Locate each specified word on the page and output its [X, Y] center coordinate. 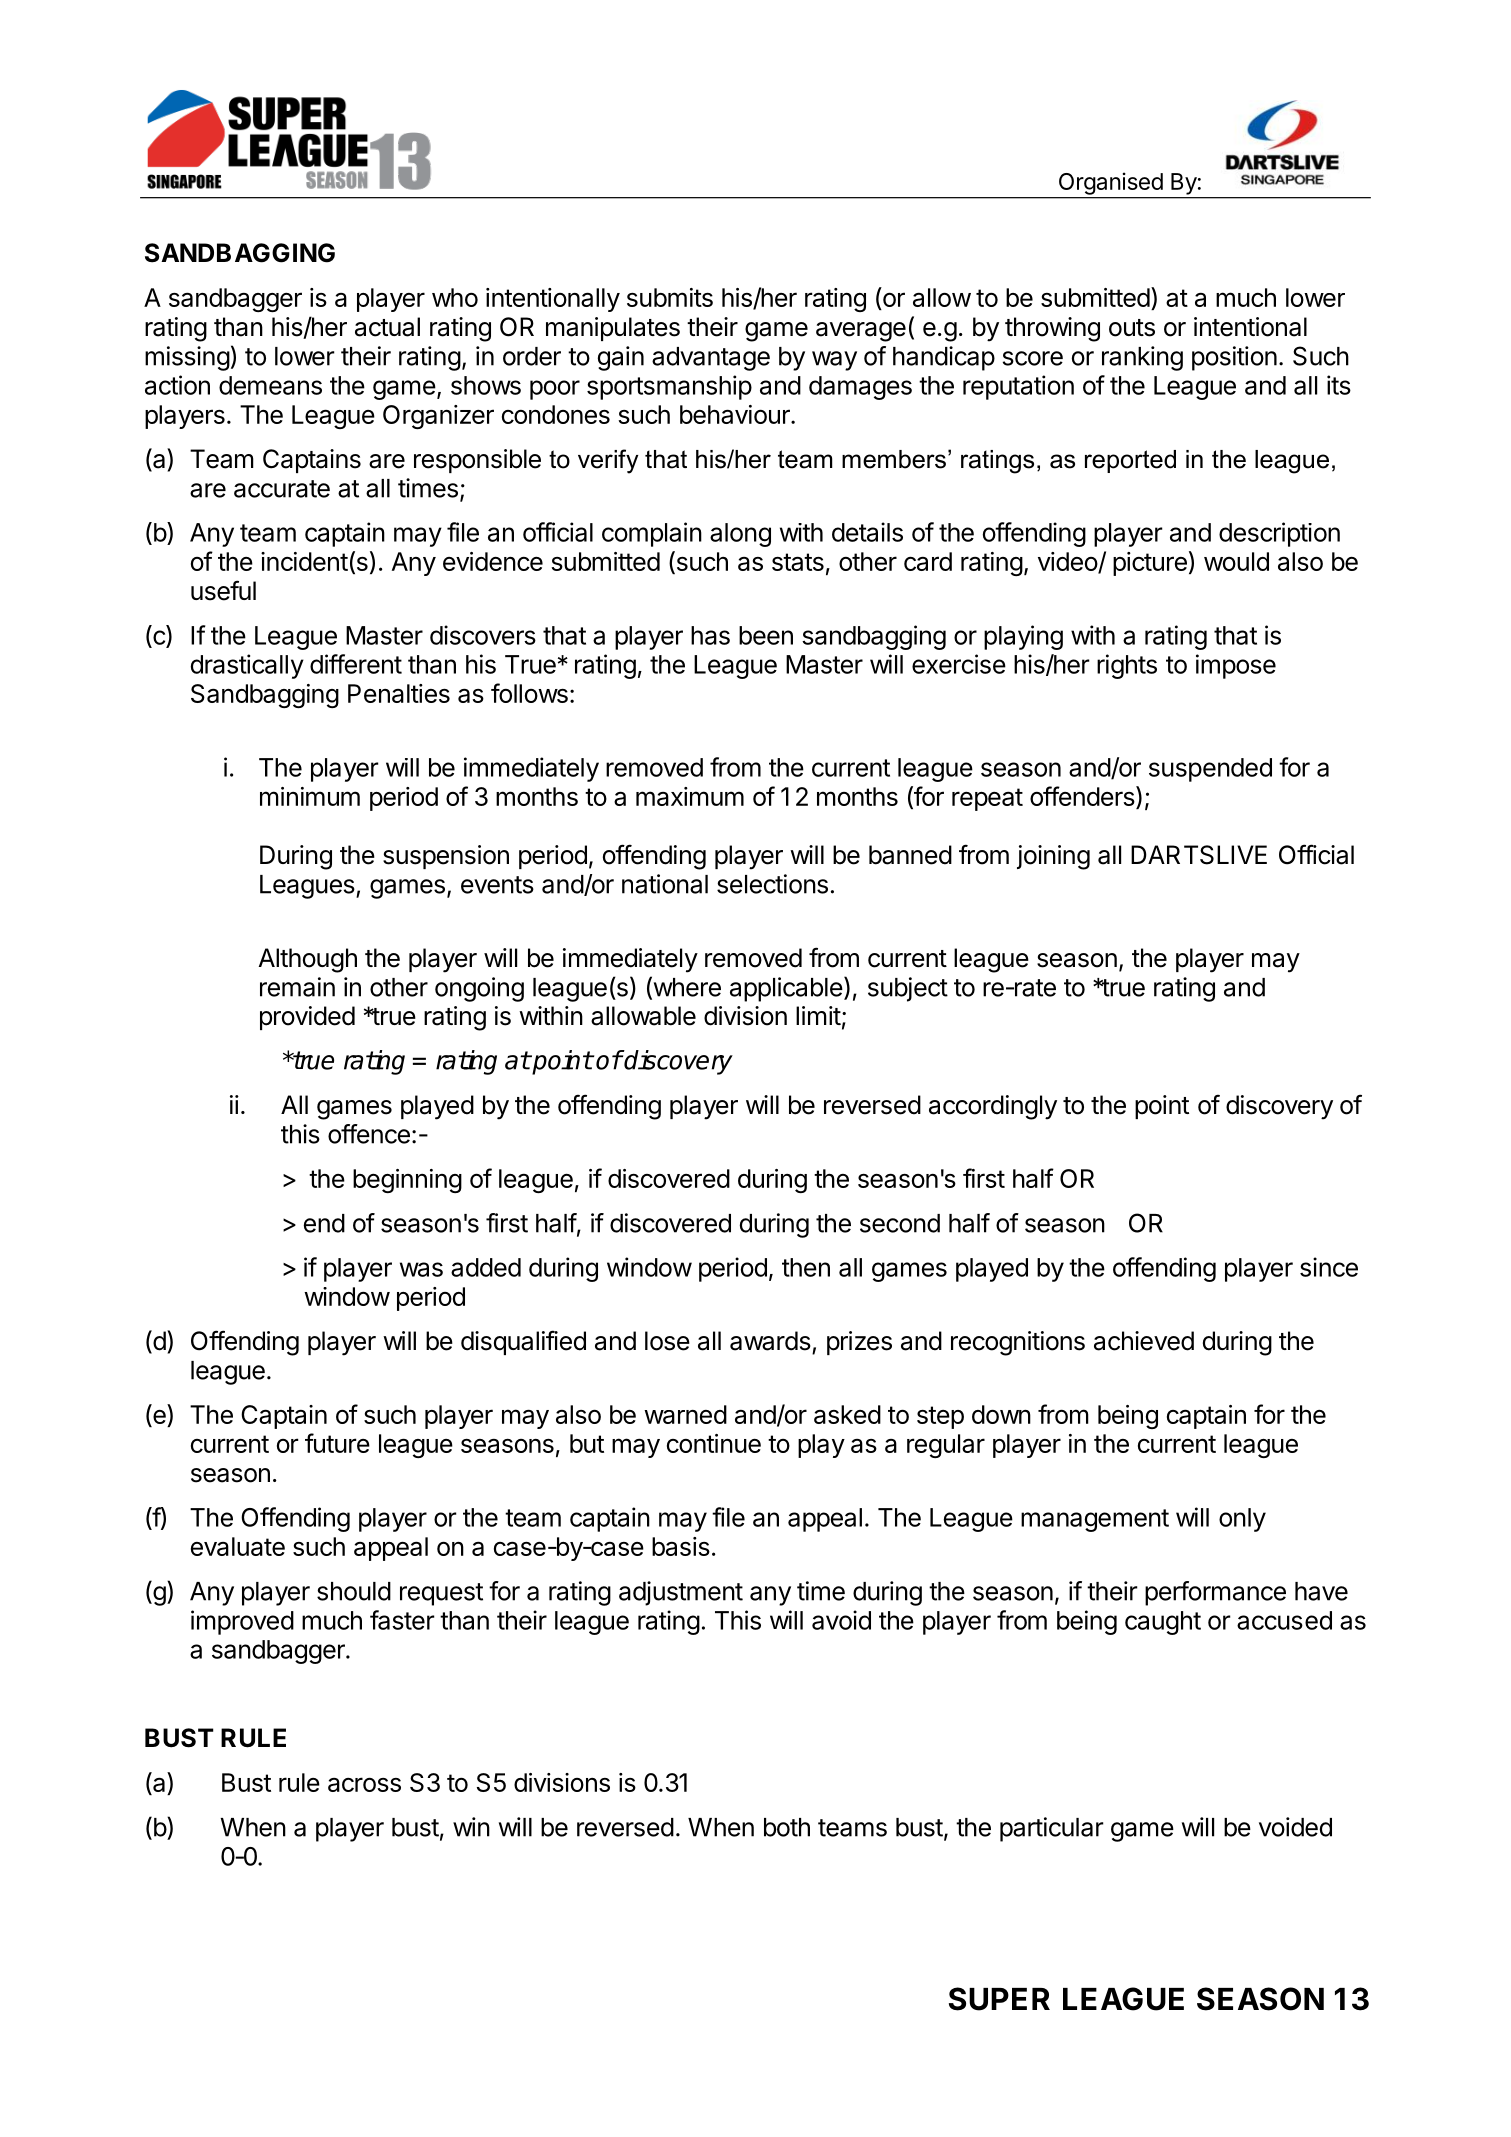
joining [1053, 857]
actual [387, 327]
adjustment [681, 1593]
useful [223, 590]
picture [1150, 564]
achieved [1144, 1341]
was [421, 1269]
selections [772, 884]
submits [670, 297]
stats [798, 562]
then [806, 1267]
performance [1215, 1593]
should [354, 1591]
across [364, 1784]
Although [308, 960]
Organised [1111, 184]
